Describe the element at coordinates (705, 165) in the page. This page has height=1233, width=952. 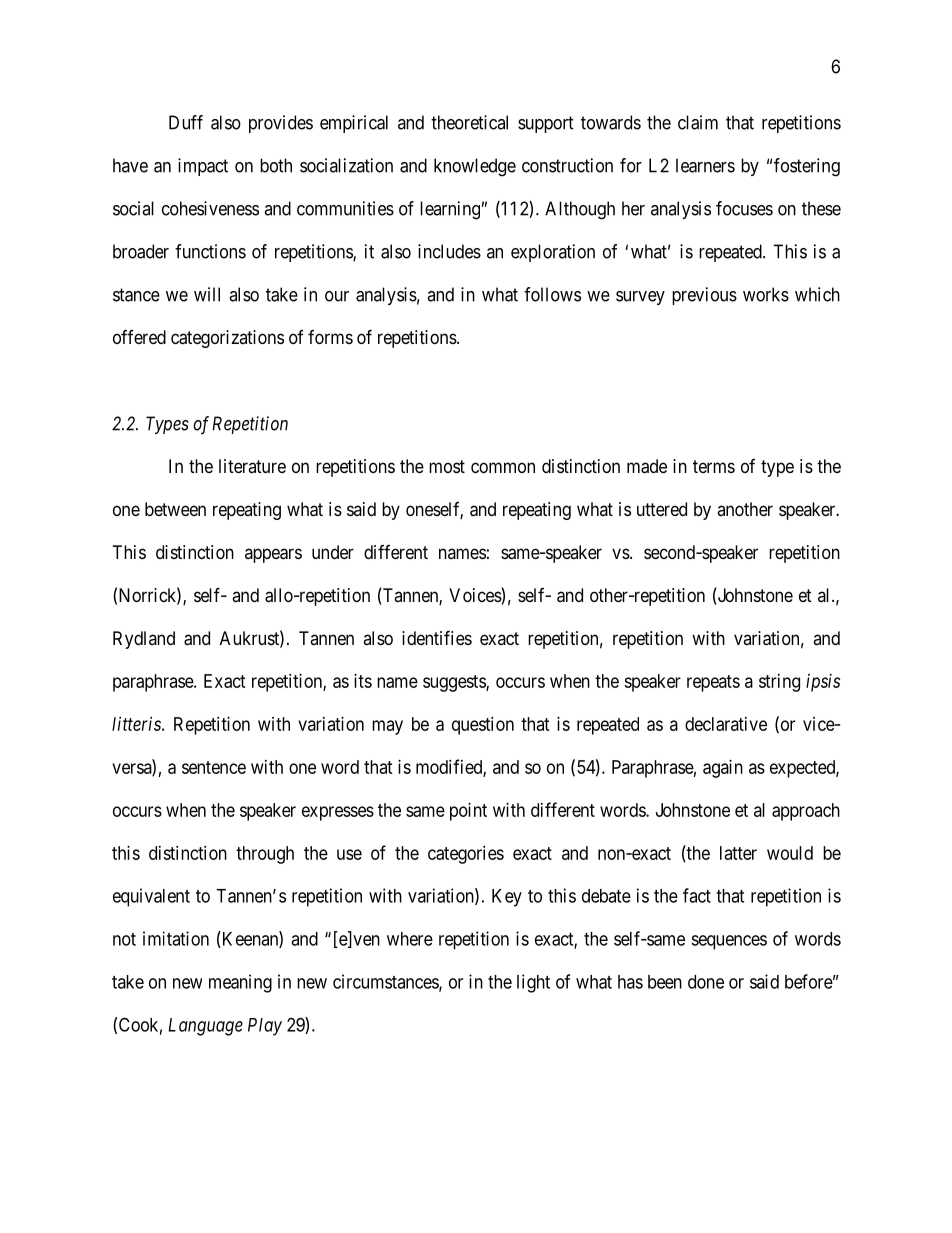
I see `learners` at that location.
